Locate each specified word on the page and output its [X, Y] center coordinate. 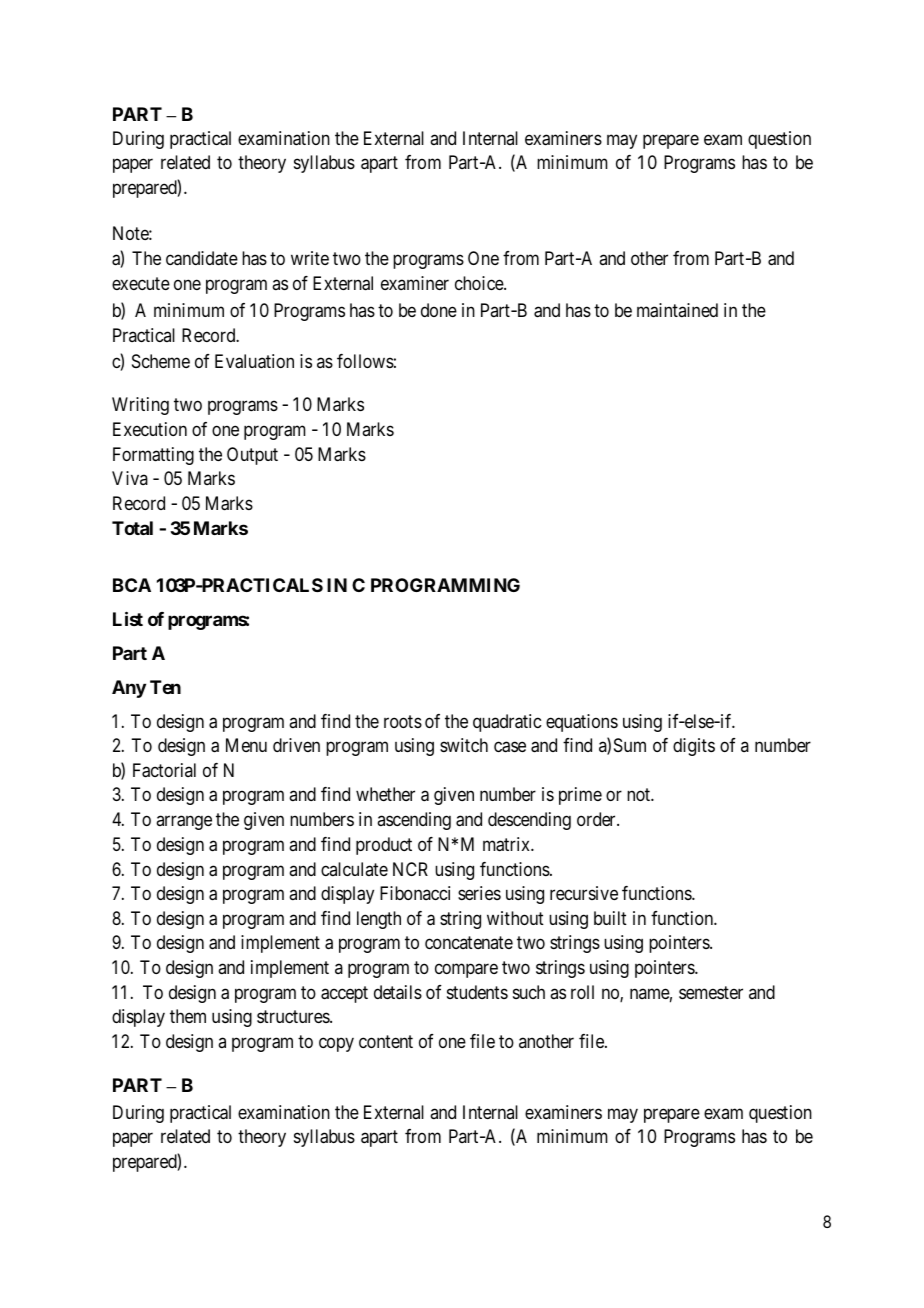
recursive [584, 893]
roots [403, 721]
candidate [202, 258]
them [188, 1016]
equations [582, 723]
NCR [410, 869]
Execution [150, 429]
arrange [184, 822]
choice [480, 283]
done [439, 310]
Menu [246, 745]
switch [464, 745]
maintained [677, 310]
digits [694, 747]
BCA [132, 585]
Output [252, 456]
